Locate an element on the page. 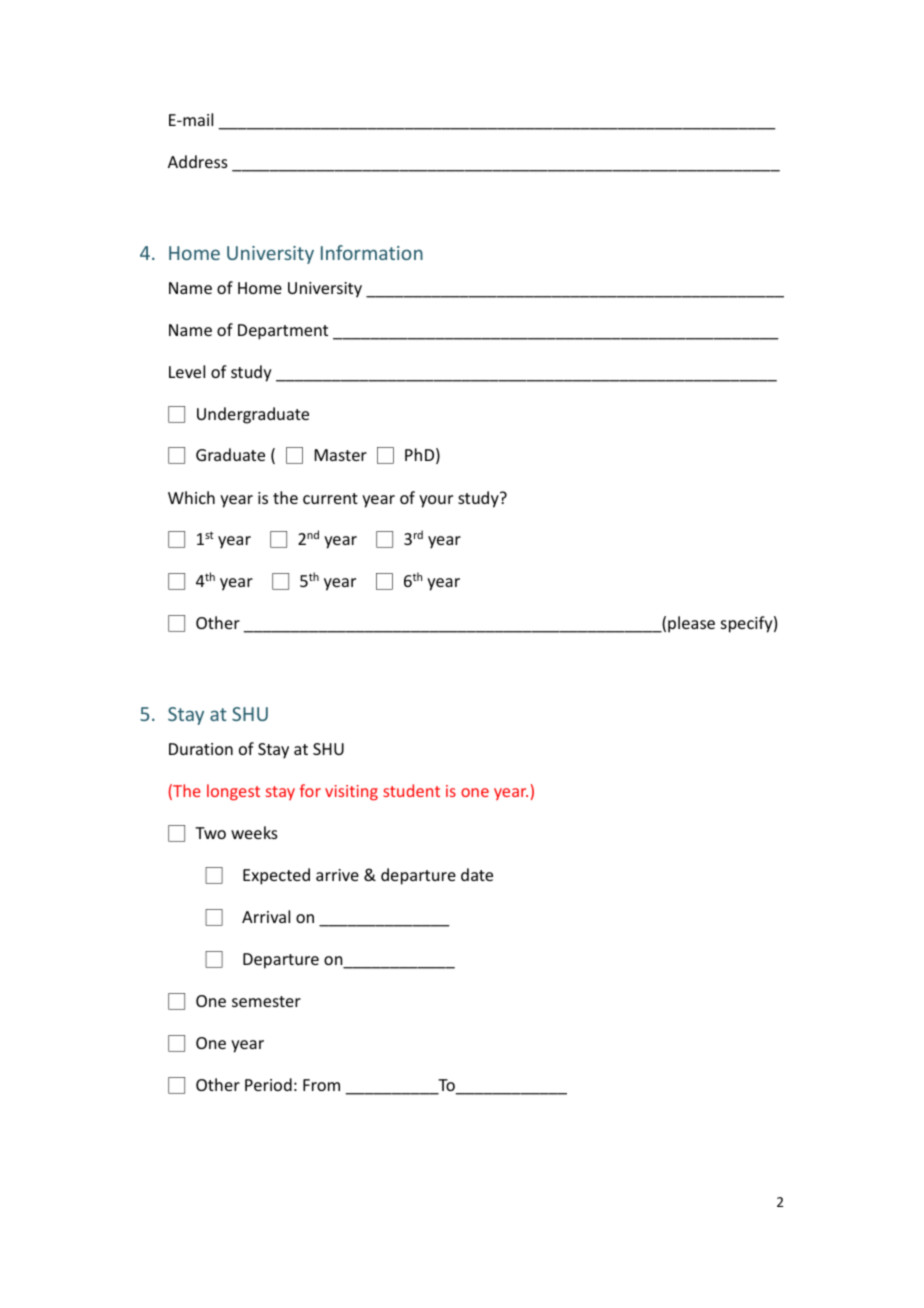  Address is located at coordinates (198, 161).
